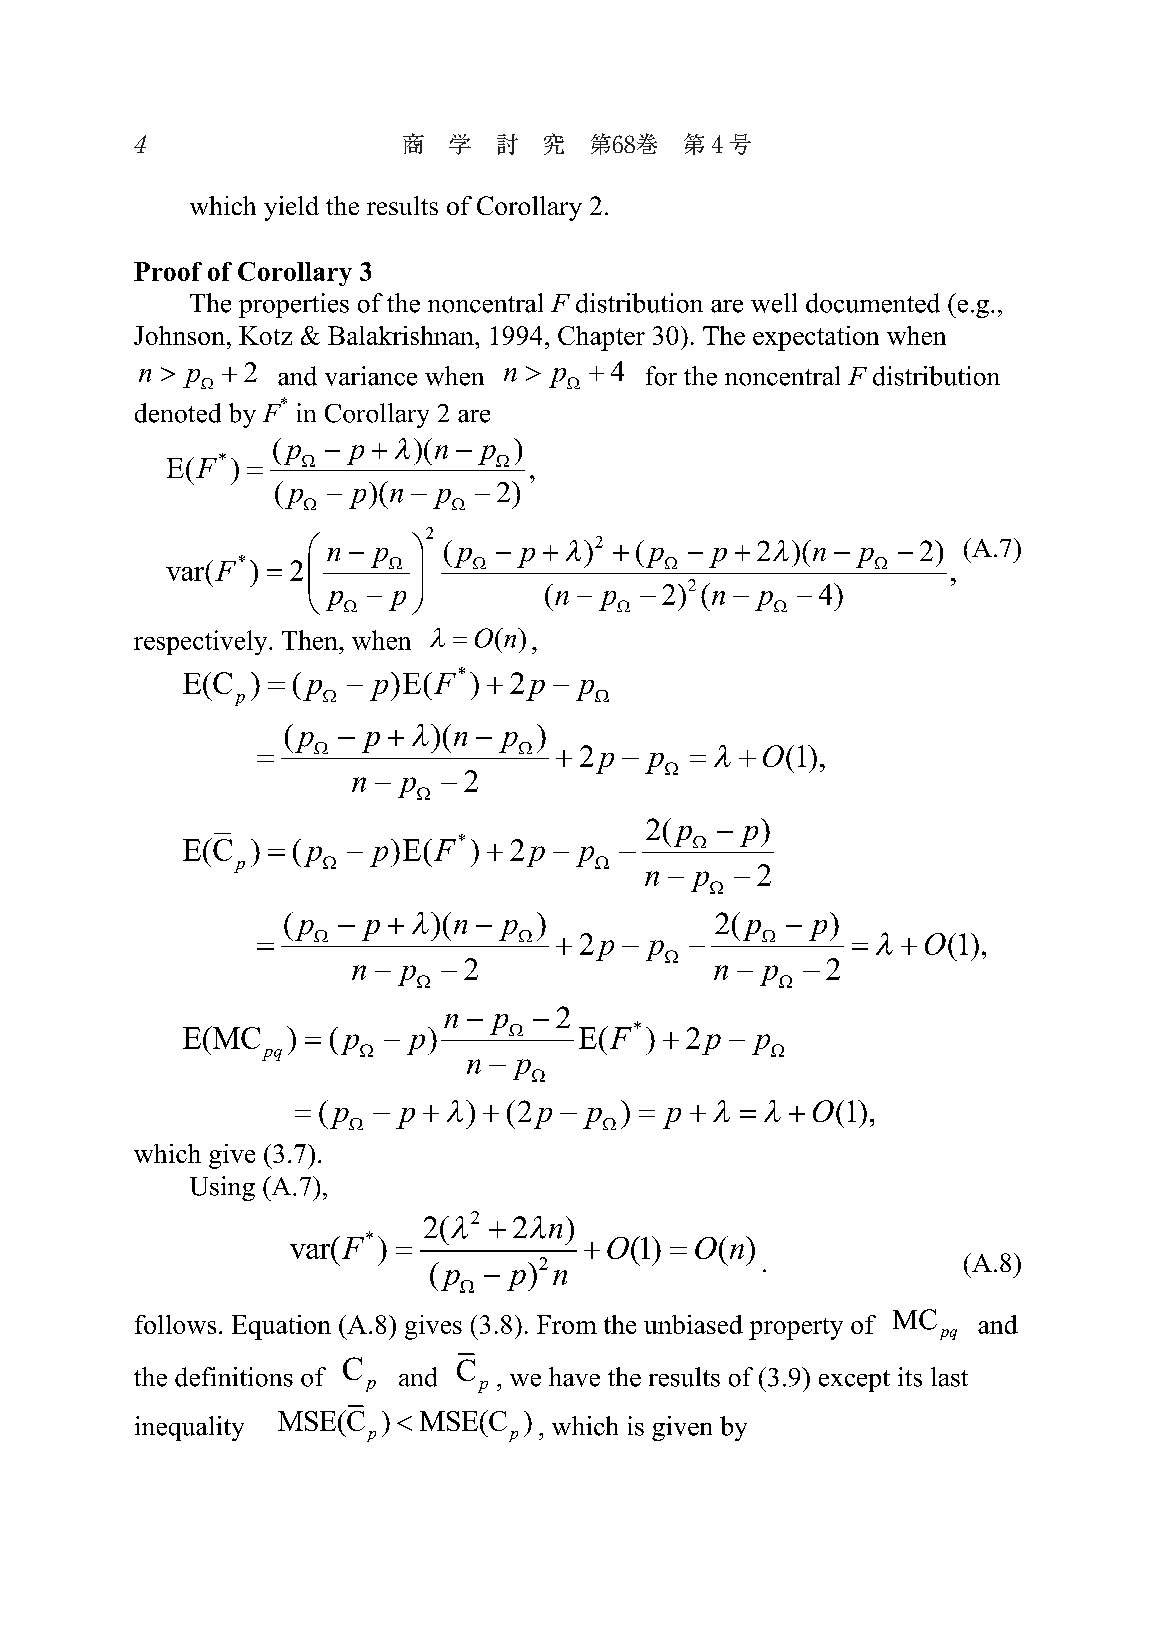  Describe the element at coordinates (873, 303) in the page. I see `documented` at that location.
